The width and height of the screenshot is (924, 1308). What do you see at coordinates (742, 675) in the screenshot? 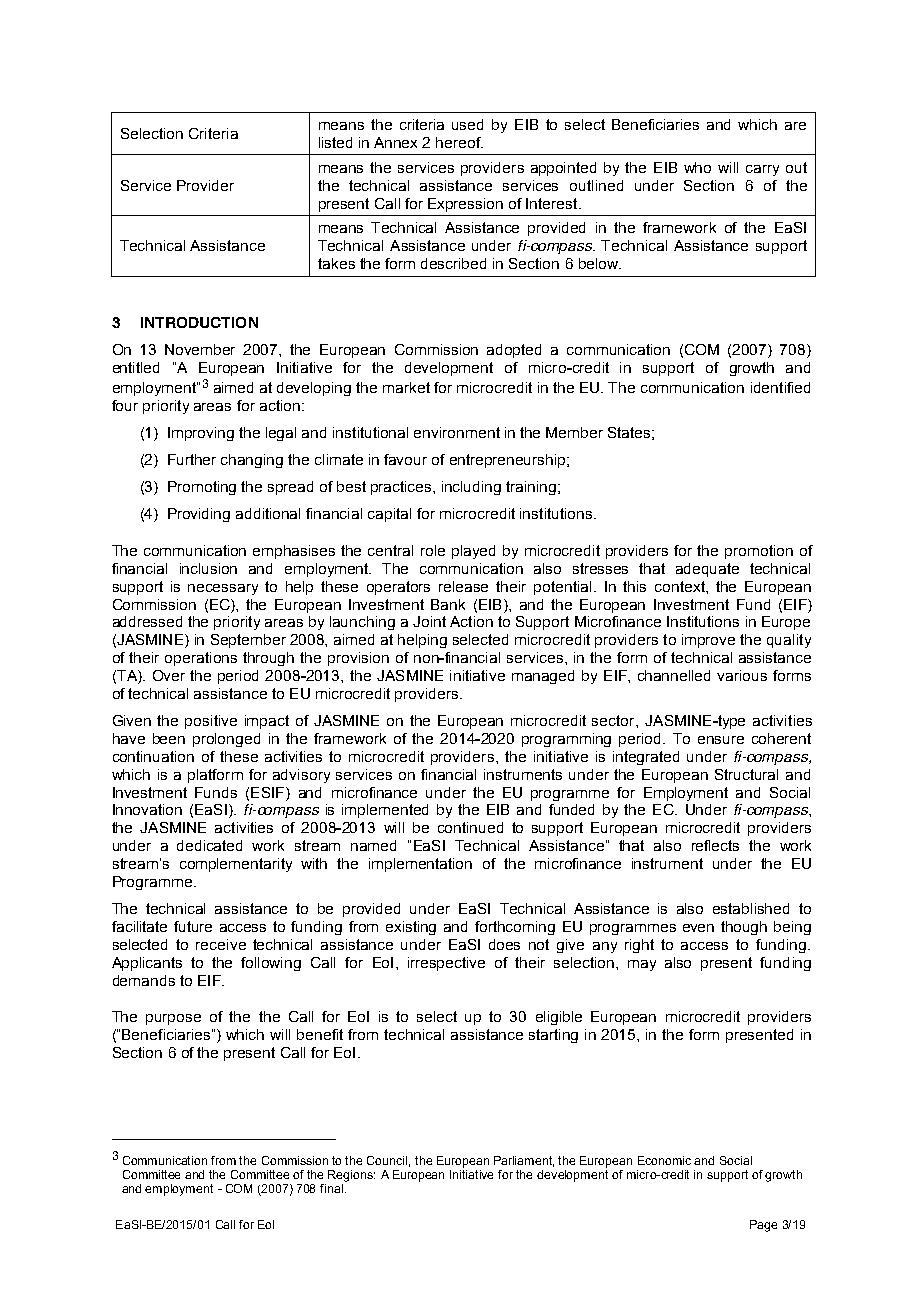
I see `various` at bounding box center [742, 675].
